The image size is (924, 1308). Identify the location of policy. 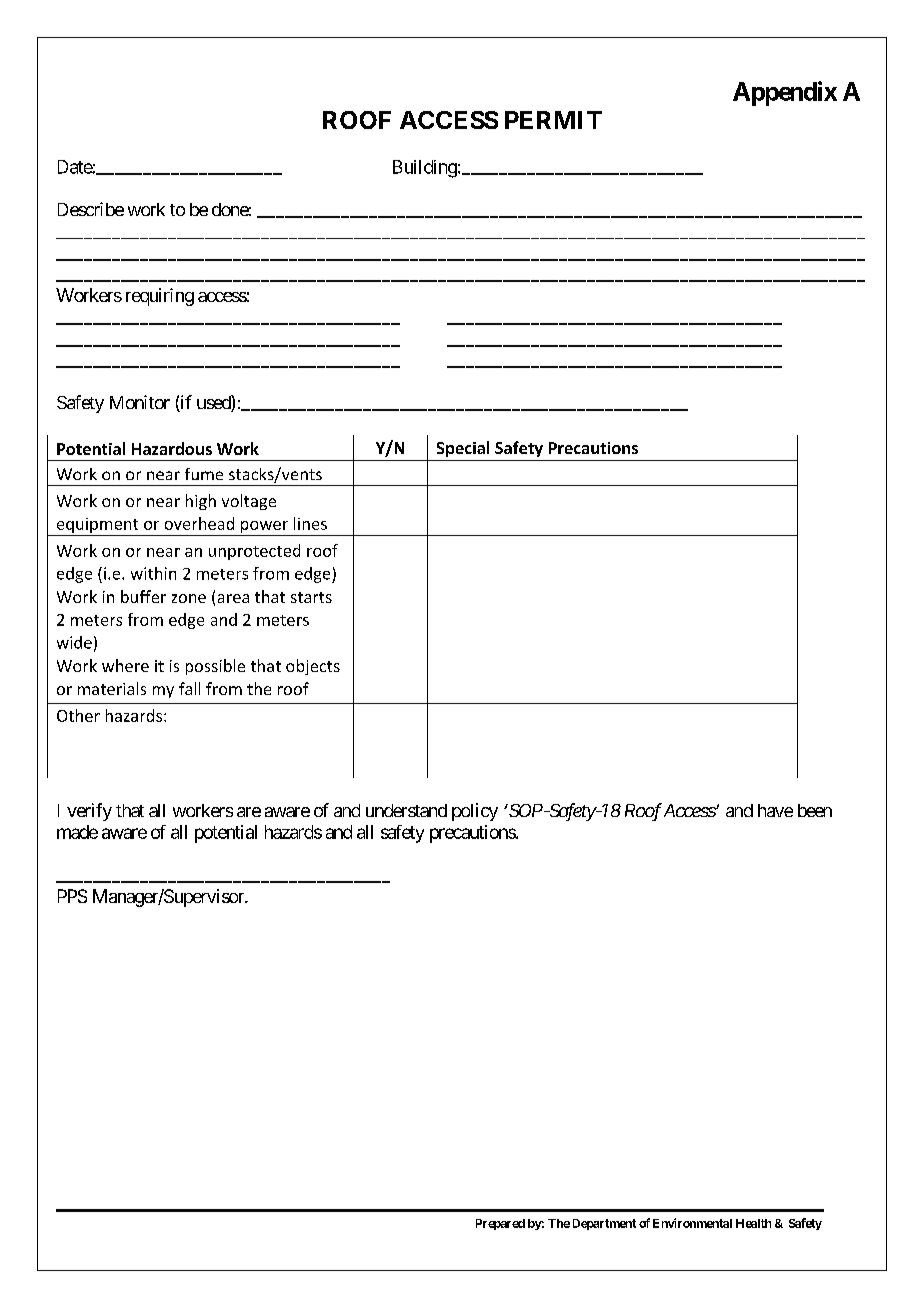
(475, 812).
